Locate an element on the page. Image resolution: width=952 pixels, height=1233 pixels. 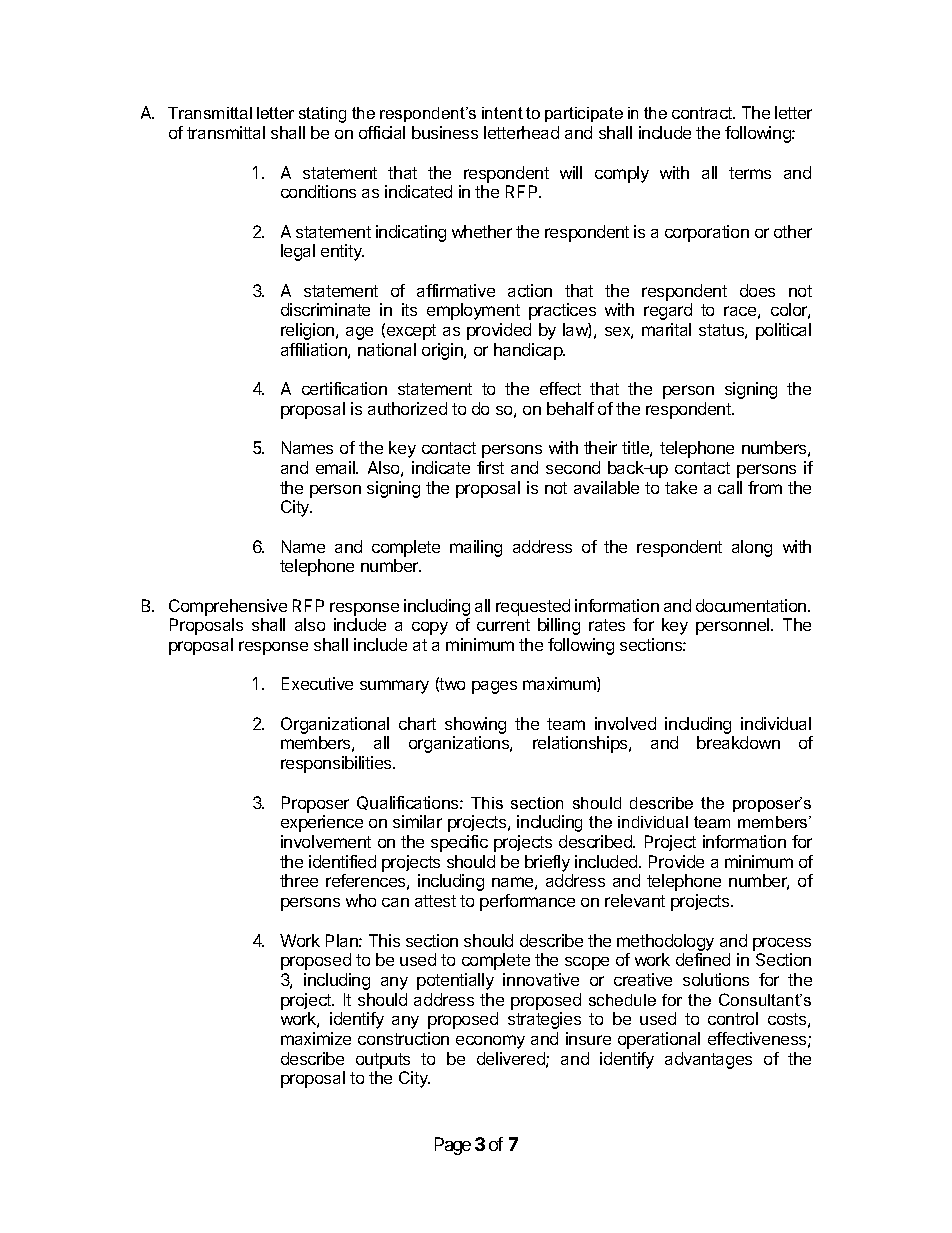
maximize is located at coordinates (316, 1038).
